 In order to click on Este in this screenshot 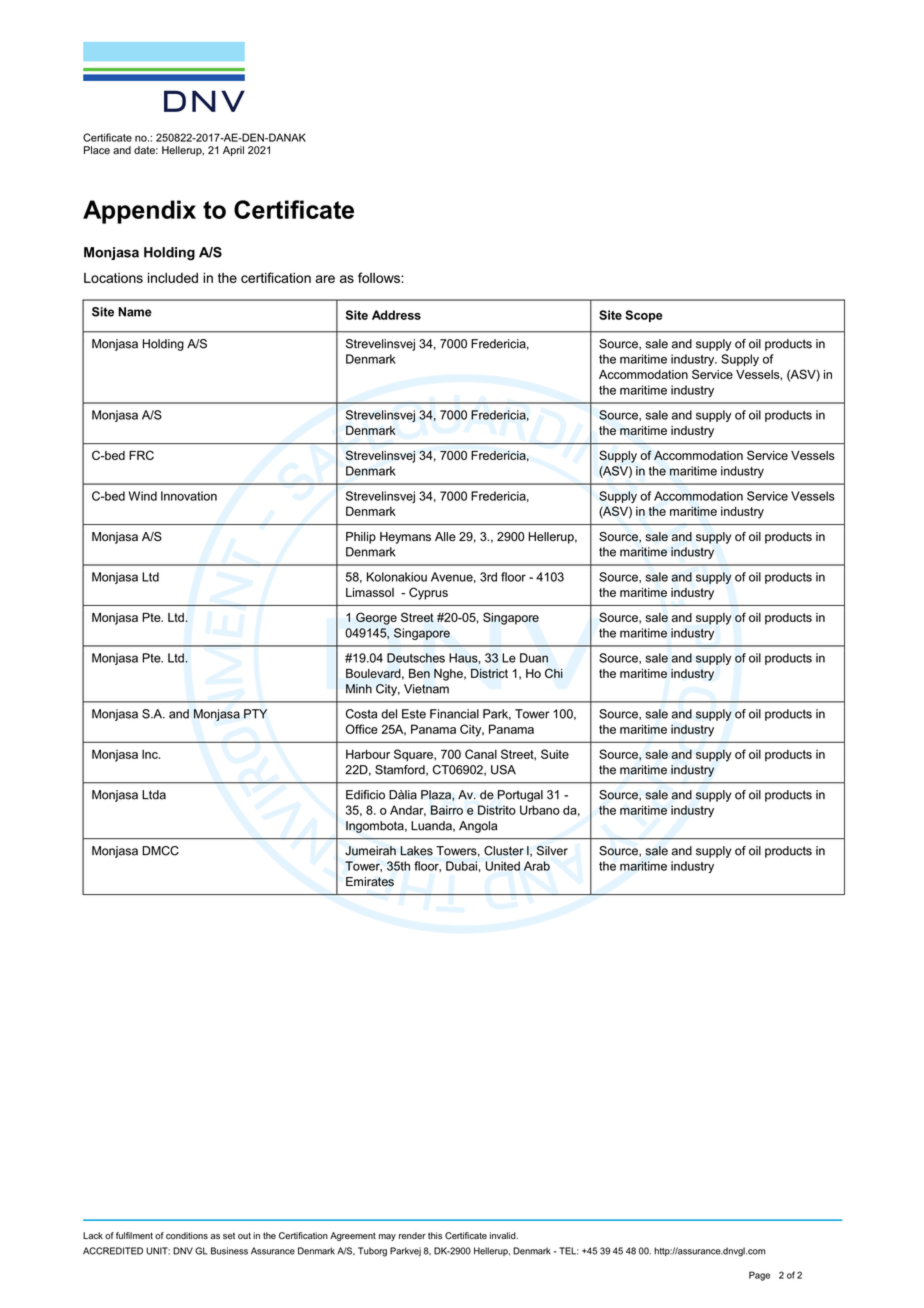, I will do `click(414, 714)`.
